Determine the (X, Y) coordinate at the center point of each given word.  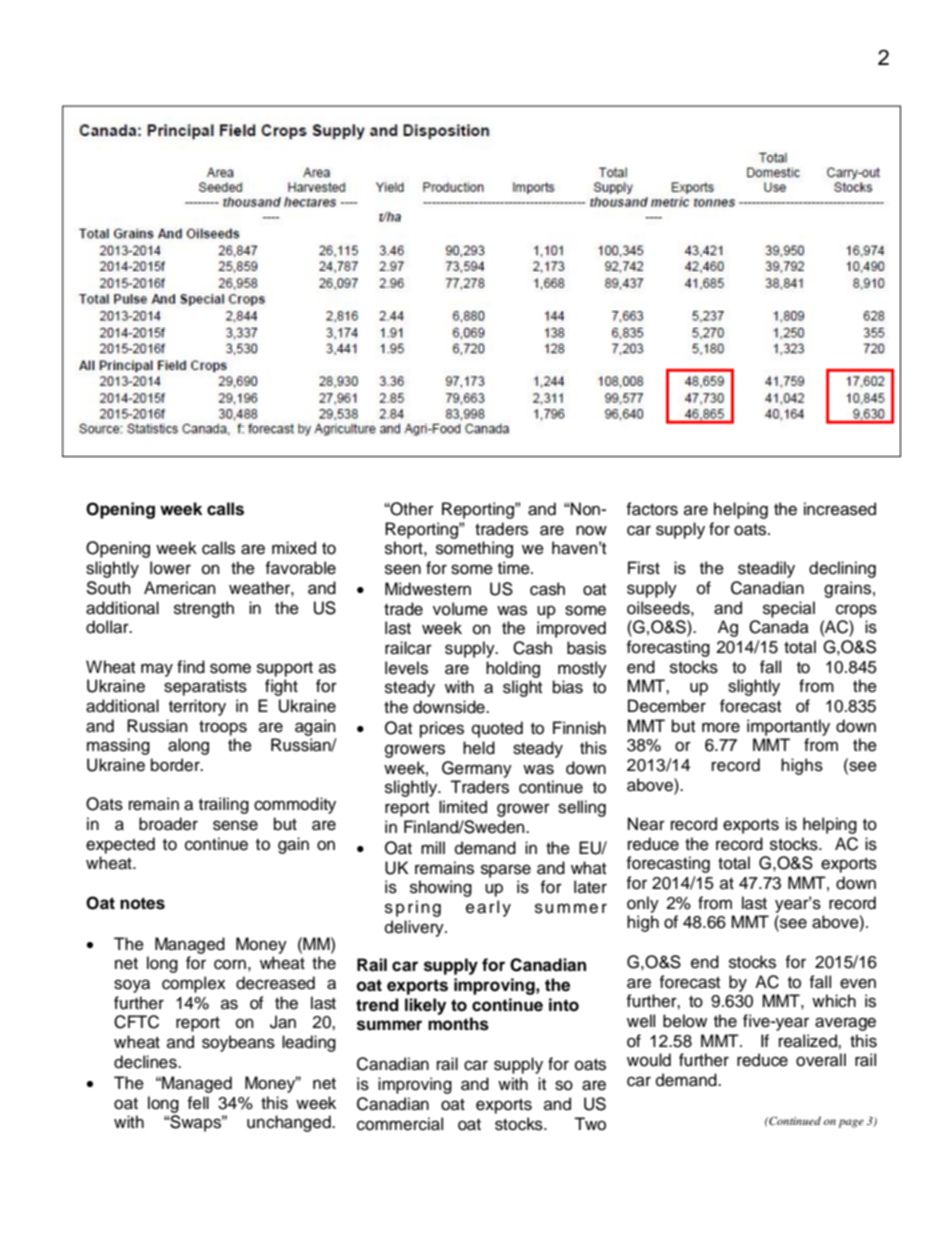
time (515, 568)
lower (170, 568)
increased (840, 509)
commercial (400, 1124)
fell (198, 1103)
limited (463, 807)
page (851, 1123)
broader (168, 824)
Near (646, 824)
